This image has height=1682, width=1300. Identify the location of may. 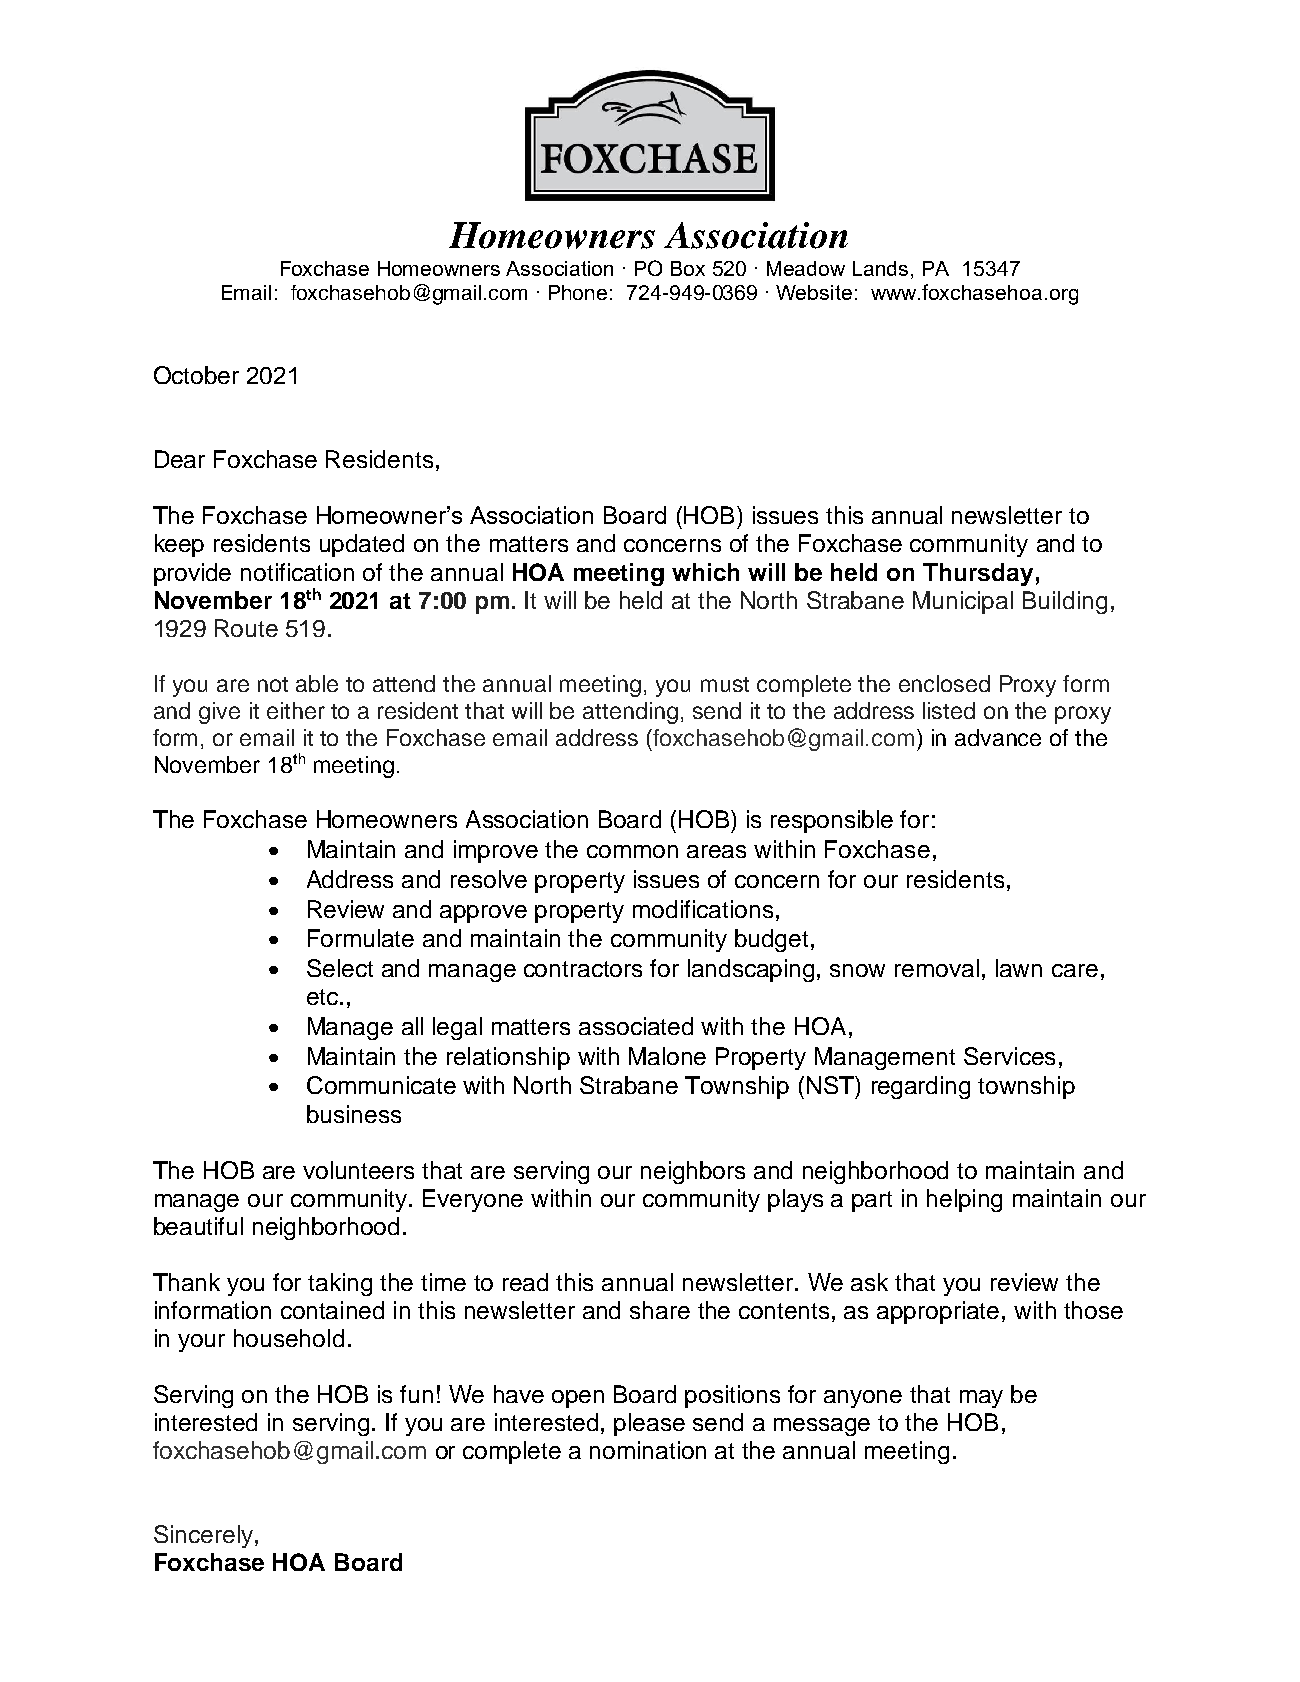
(981, 1399).
